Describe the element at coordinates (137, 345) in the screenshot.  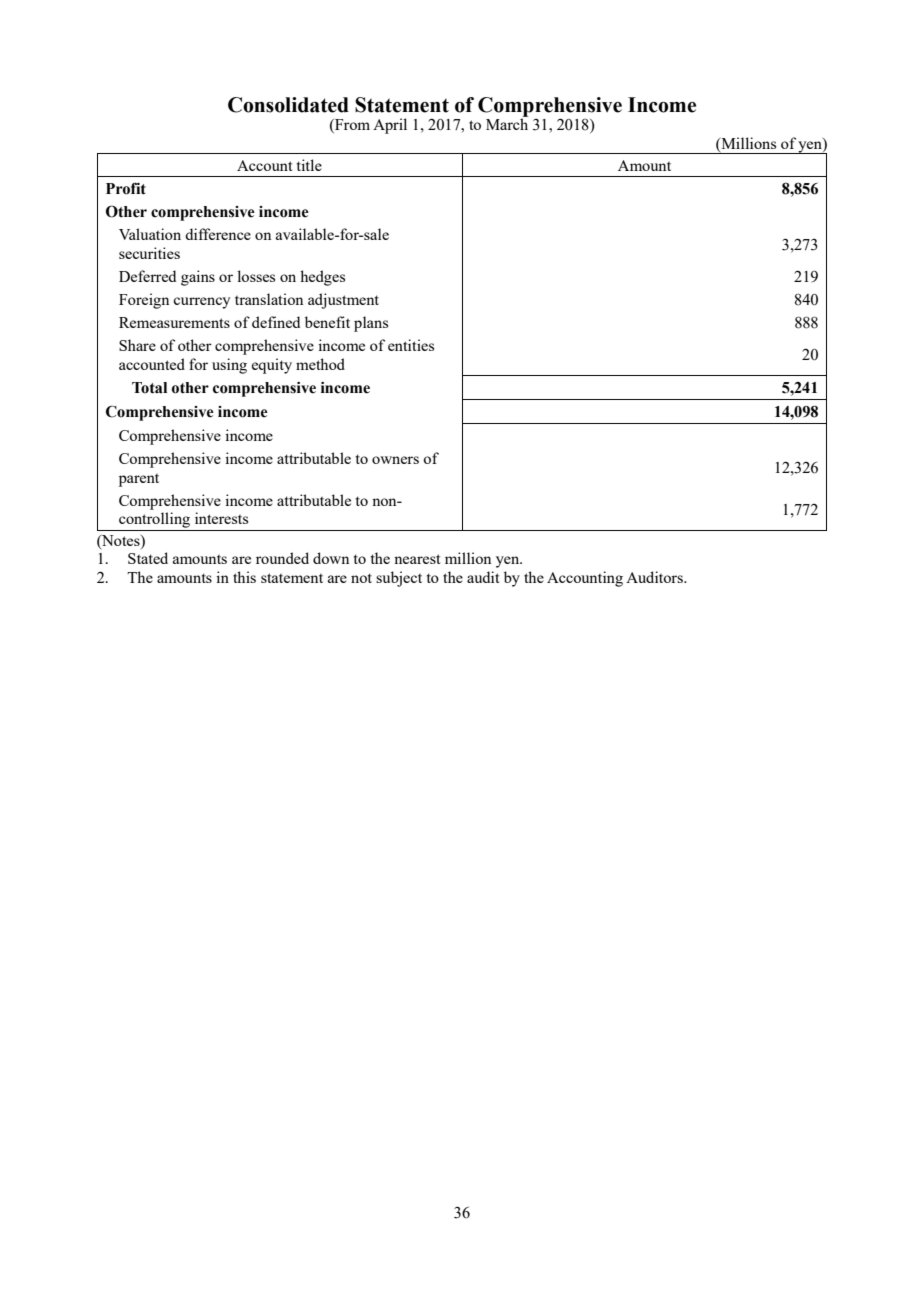
I see `Share` at that location.
